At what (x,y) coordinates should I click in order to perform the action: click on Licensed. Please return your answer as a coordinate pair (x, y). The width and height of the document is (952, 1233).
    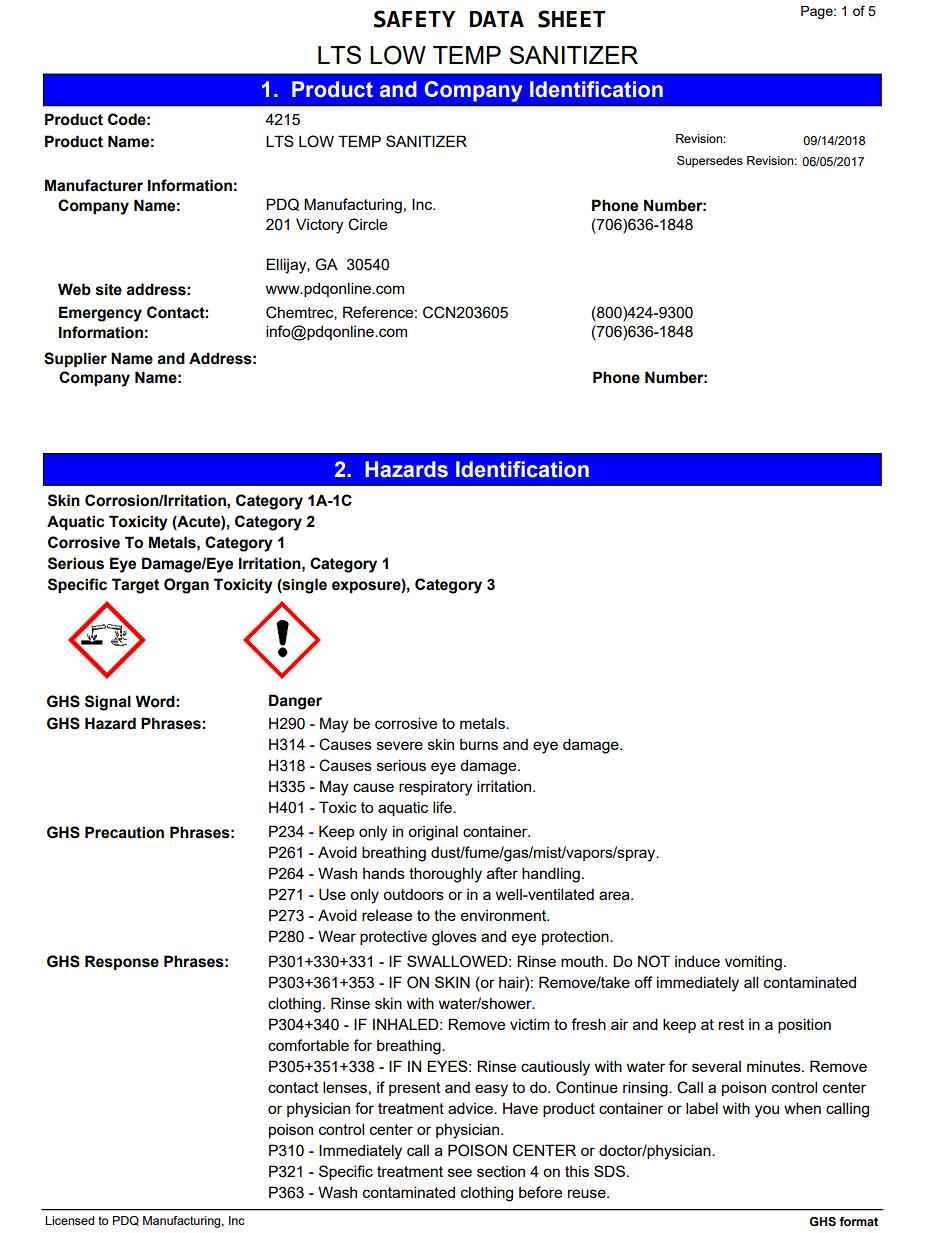
    Looking at the image, I should click on (69, 1220).
